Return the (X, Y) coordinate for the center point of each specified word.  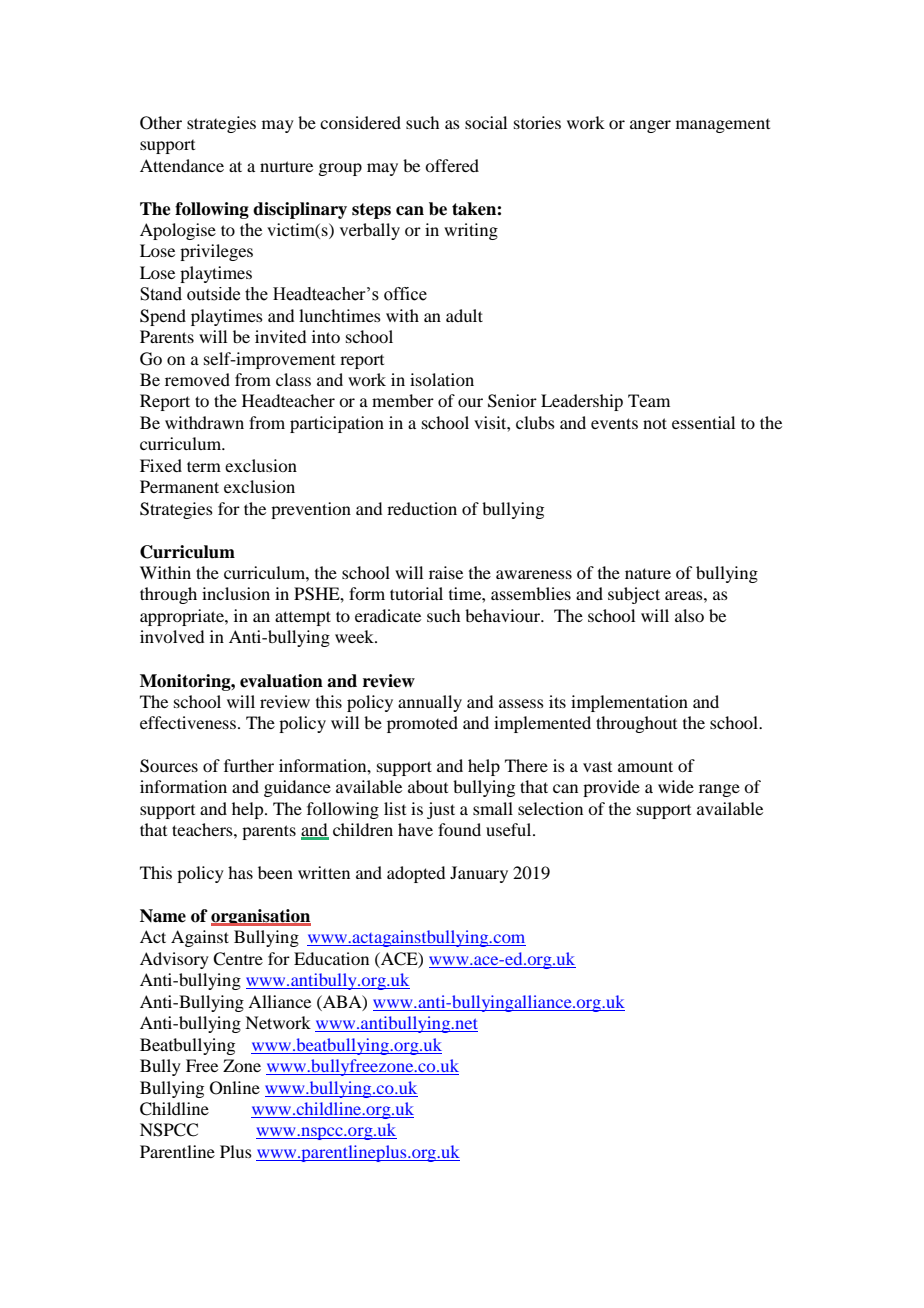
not (655, 423)
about (428, 786)
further (249, 765)
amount (645, 766)
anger (650, 126)
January (479, 874)
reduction (422, 508)
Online (235, 1088)
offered (452, 165)
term (204, 466)
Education (331, 958)
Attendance (182, 165)
